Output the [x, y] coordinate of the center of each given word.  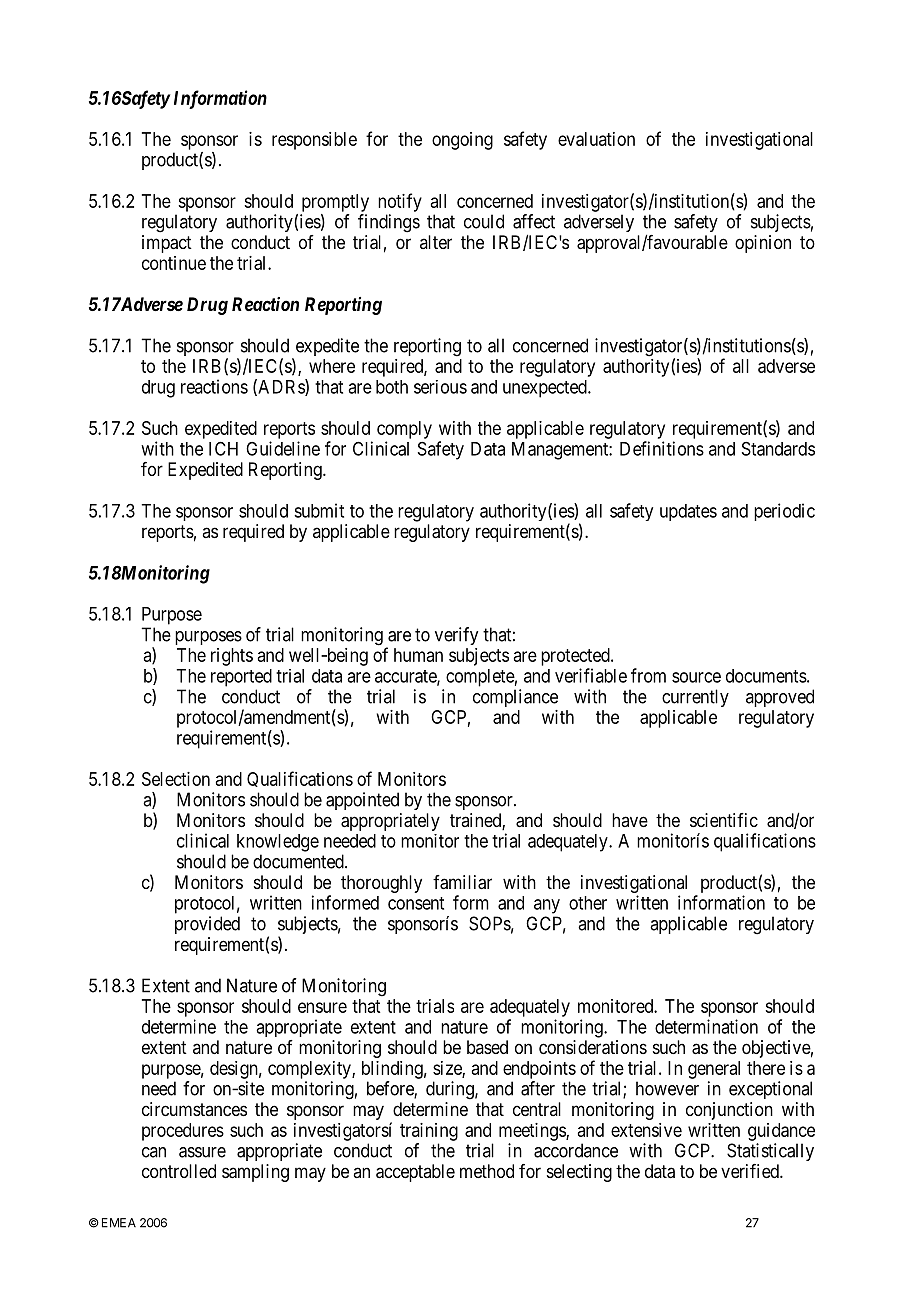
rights [232, 657]
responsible [314, 141]
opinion [763, 244]
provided [207, 925]
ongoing [462, 141]
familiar [462, 882]
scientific [724, 820]
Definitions [662, 448]
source [696, 677]
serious [440, 387]
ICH [223, 448]
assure [202, 1152]
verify [456, 636]
